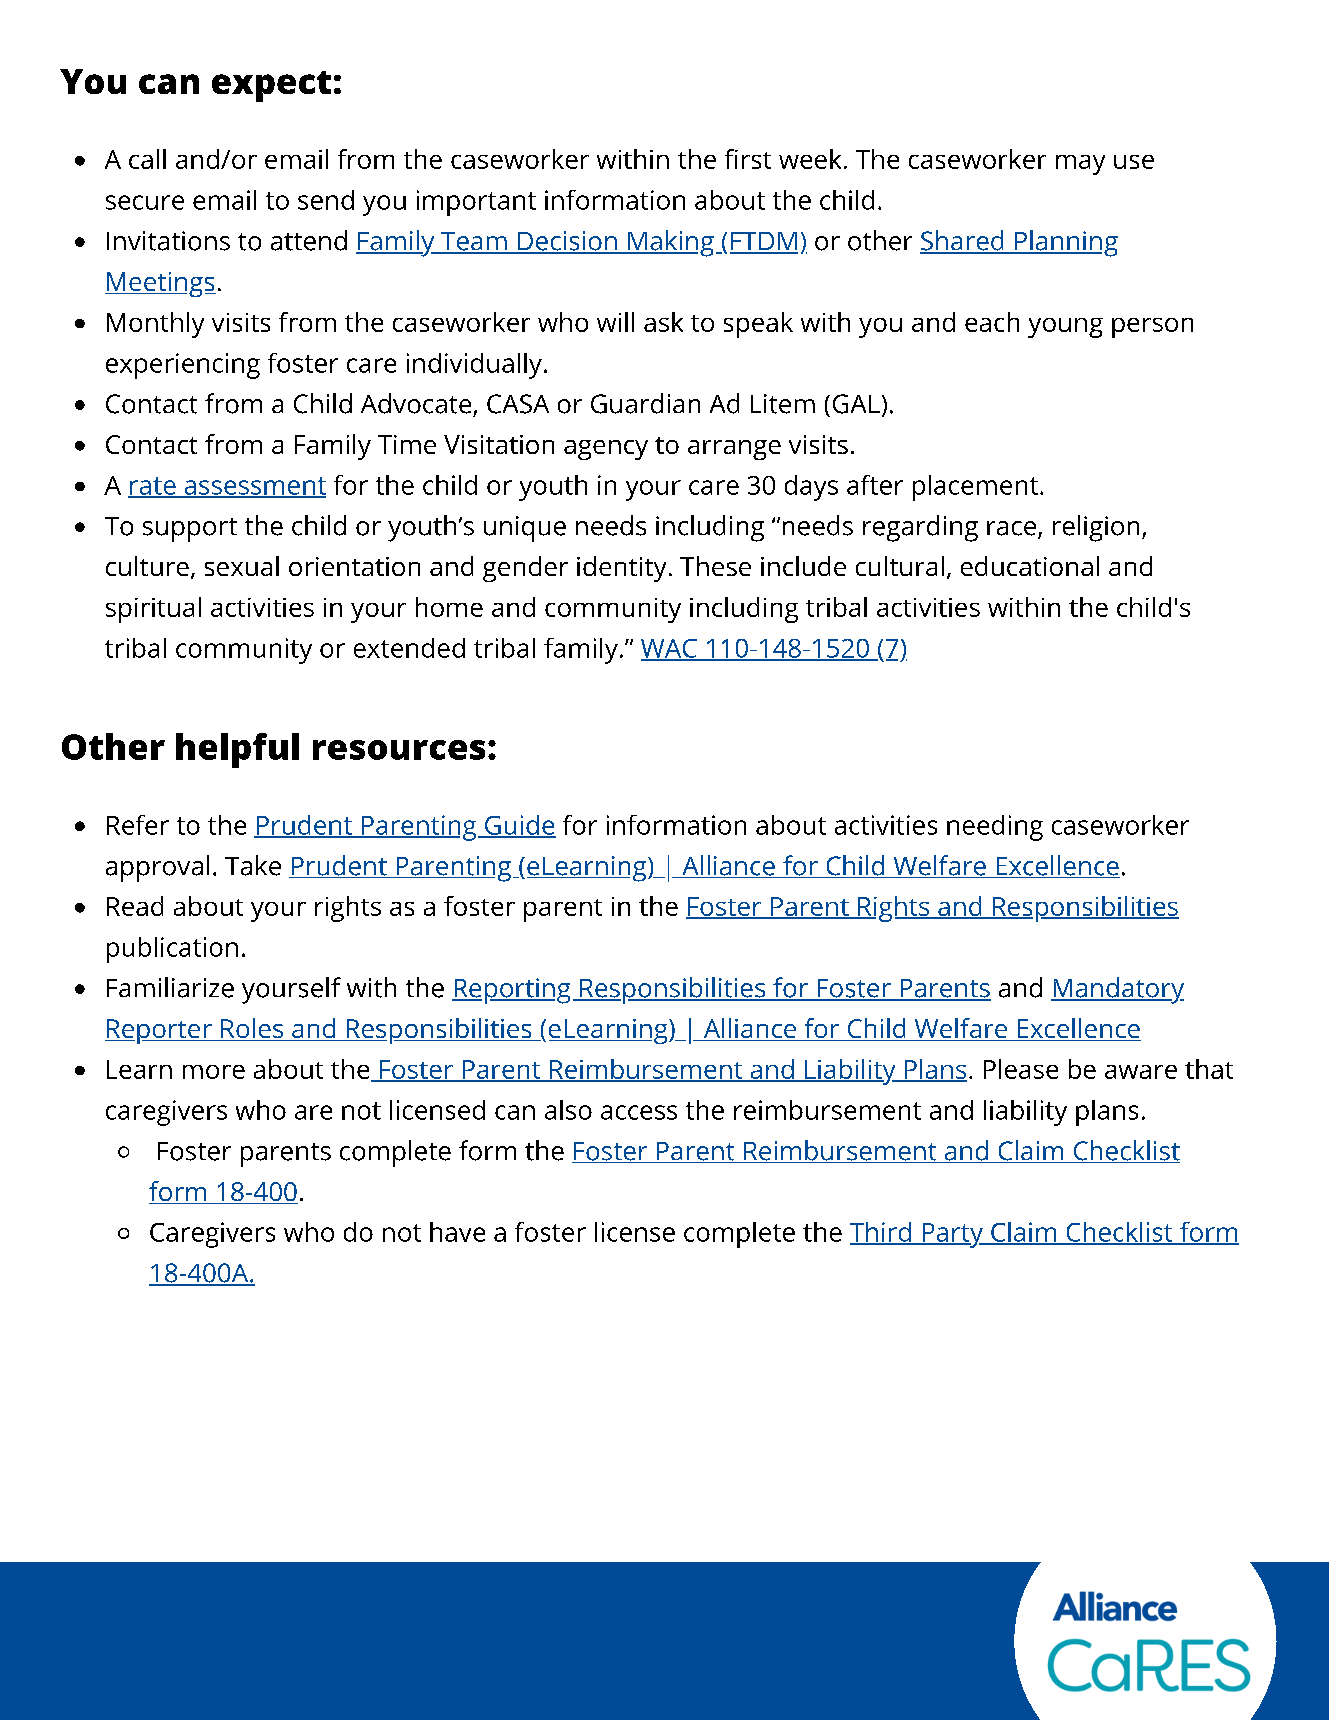  What do you see at coordinates (748, 159) in the image?
I see `first` at bounding box center [748, 159].
